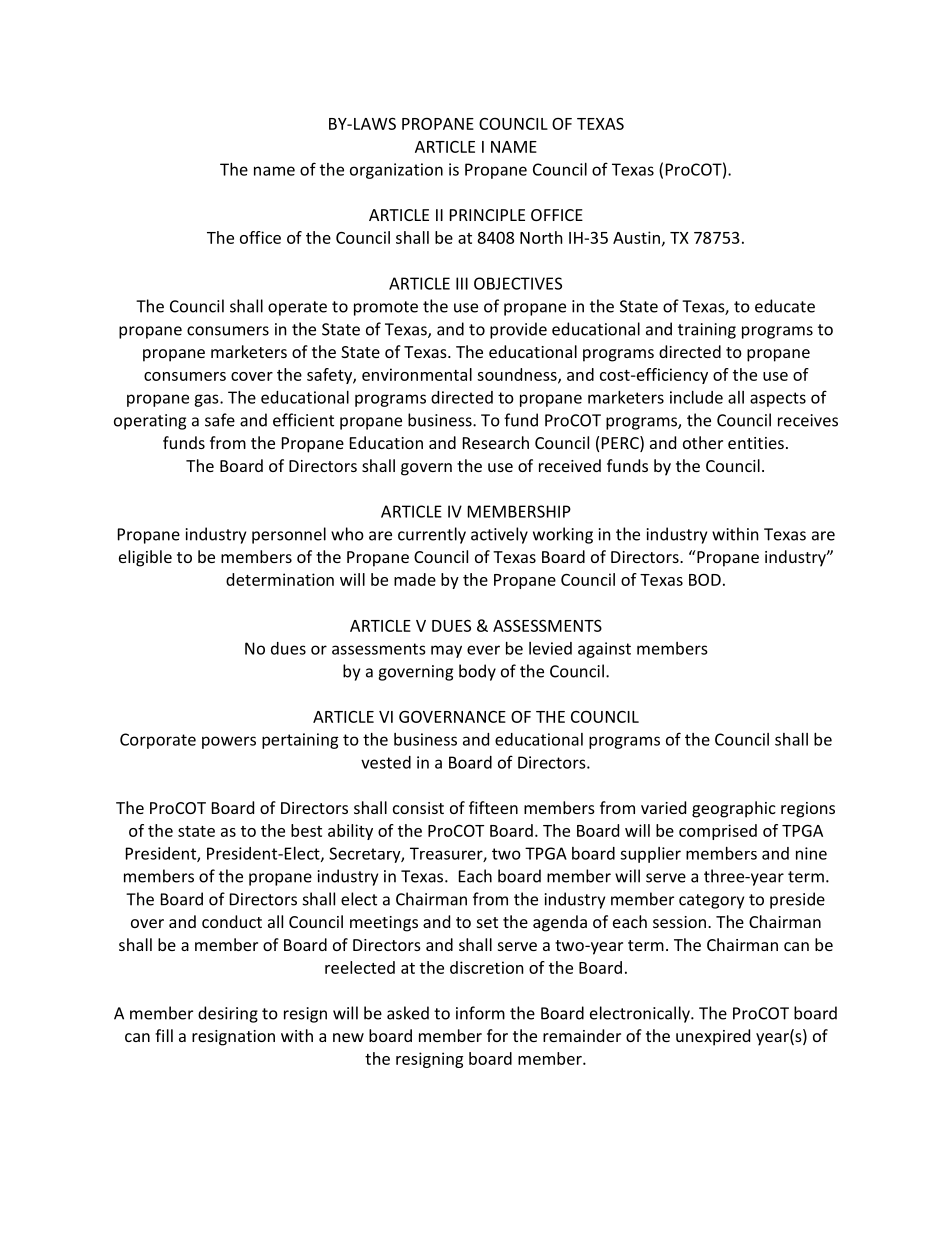  What do you see at coordinates (487, 215) in the image?
I see `PRINCIPLE` at bounding box center [487, 215].
